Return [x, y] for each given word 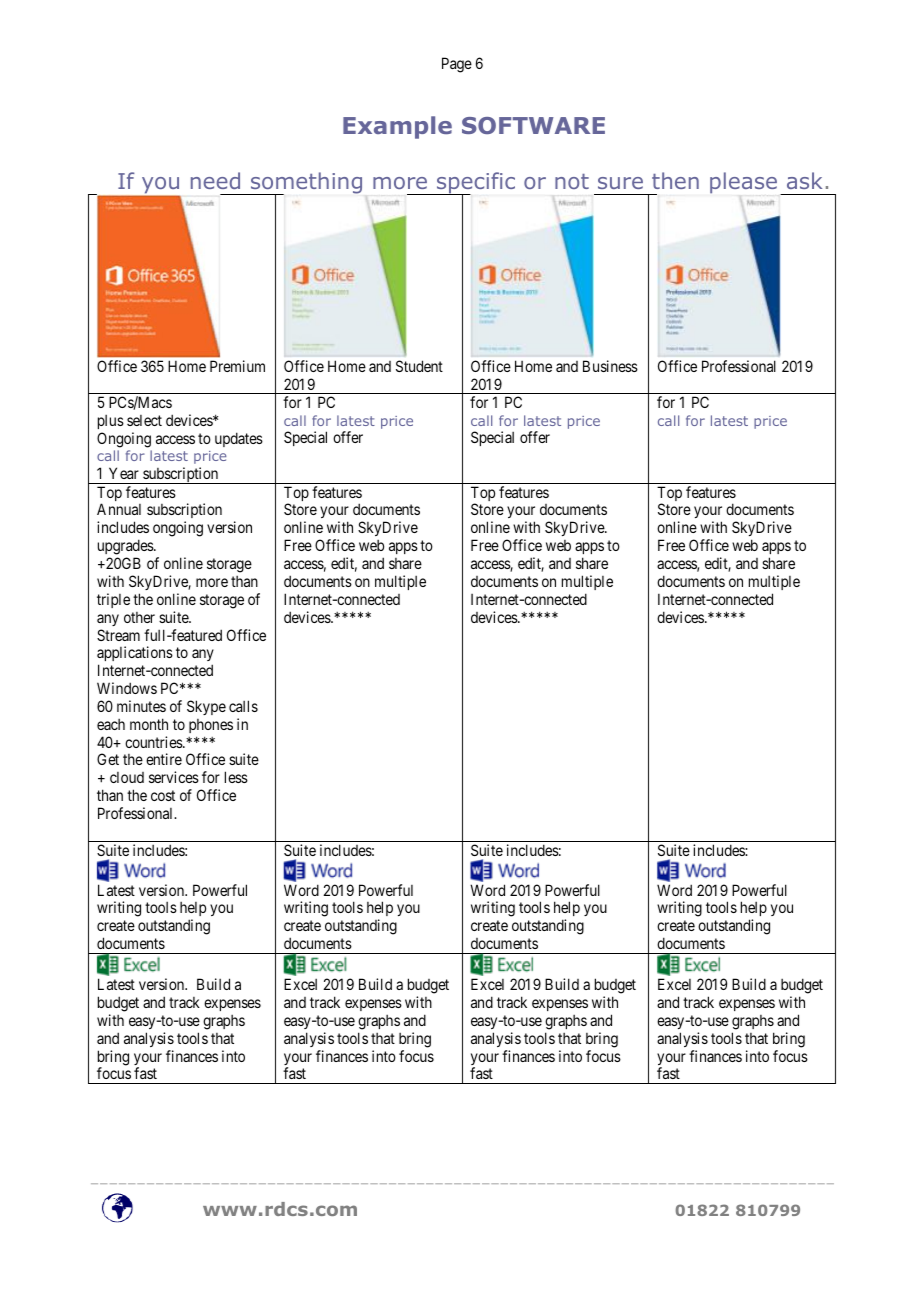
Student [419, 366]
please [743, 183]
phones [211, 726]
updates [239, 439]
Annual [119, 509]
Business [610, 366]
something [305, 184]
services [174, 777]
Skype [206, 707]
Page [457, 65]
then [675, 180]
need [215, 180]
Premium [237, 366]
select [144, 420]
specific [475, 184]
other [139, 617]
